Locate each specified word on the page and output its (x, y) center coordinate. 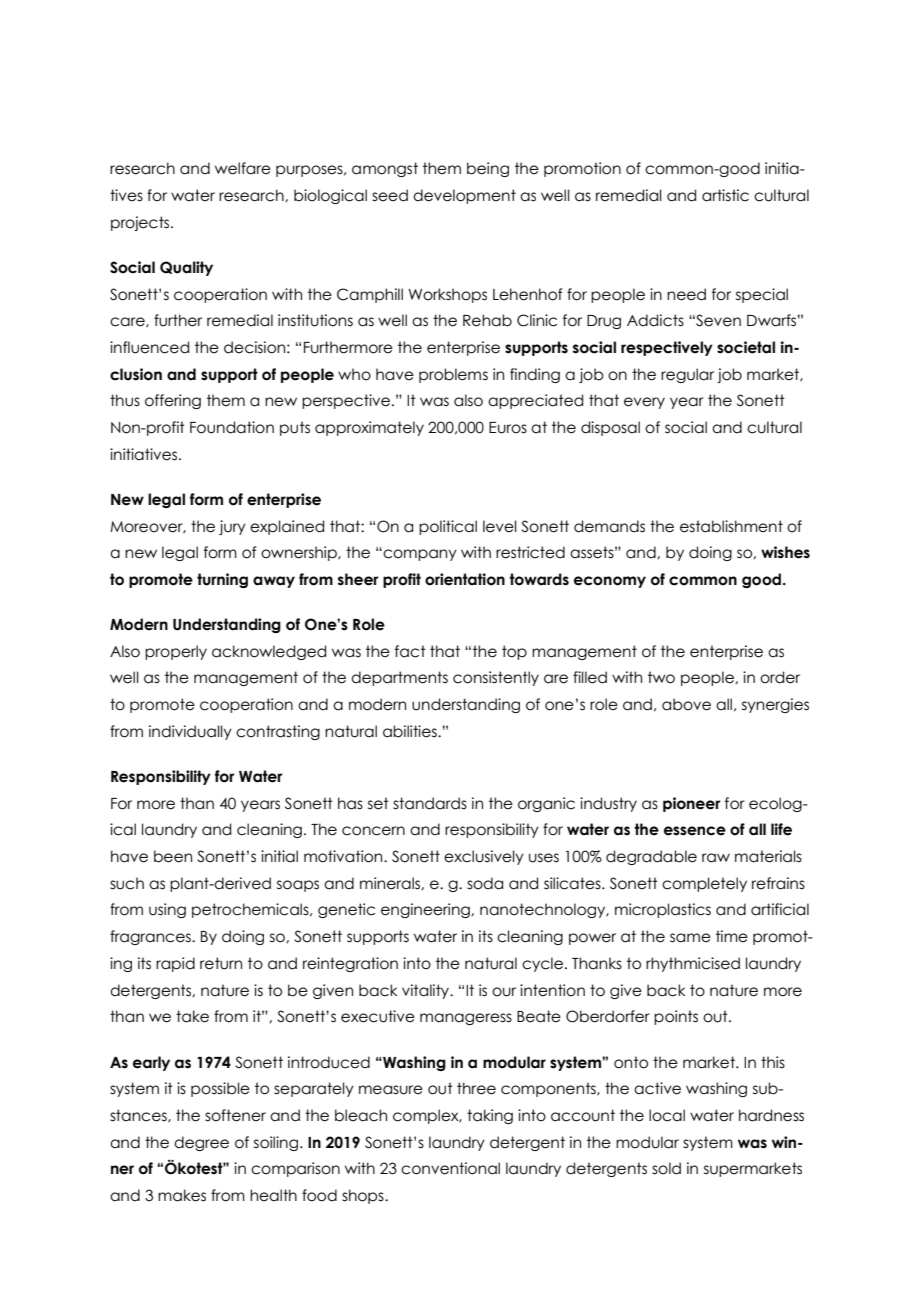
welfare (243, 168)
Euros (508, 428)
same (690, 938)
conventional (450, 1168)
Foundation (232, 427)
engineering (426, 910)
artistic (725, 195)
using (167, 910)
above (686, 704)
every (644, 403)
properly (176, 652)
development (464, 196)
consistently (496, 678)
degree (201, 1143)
